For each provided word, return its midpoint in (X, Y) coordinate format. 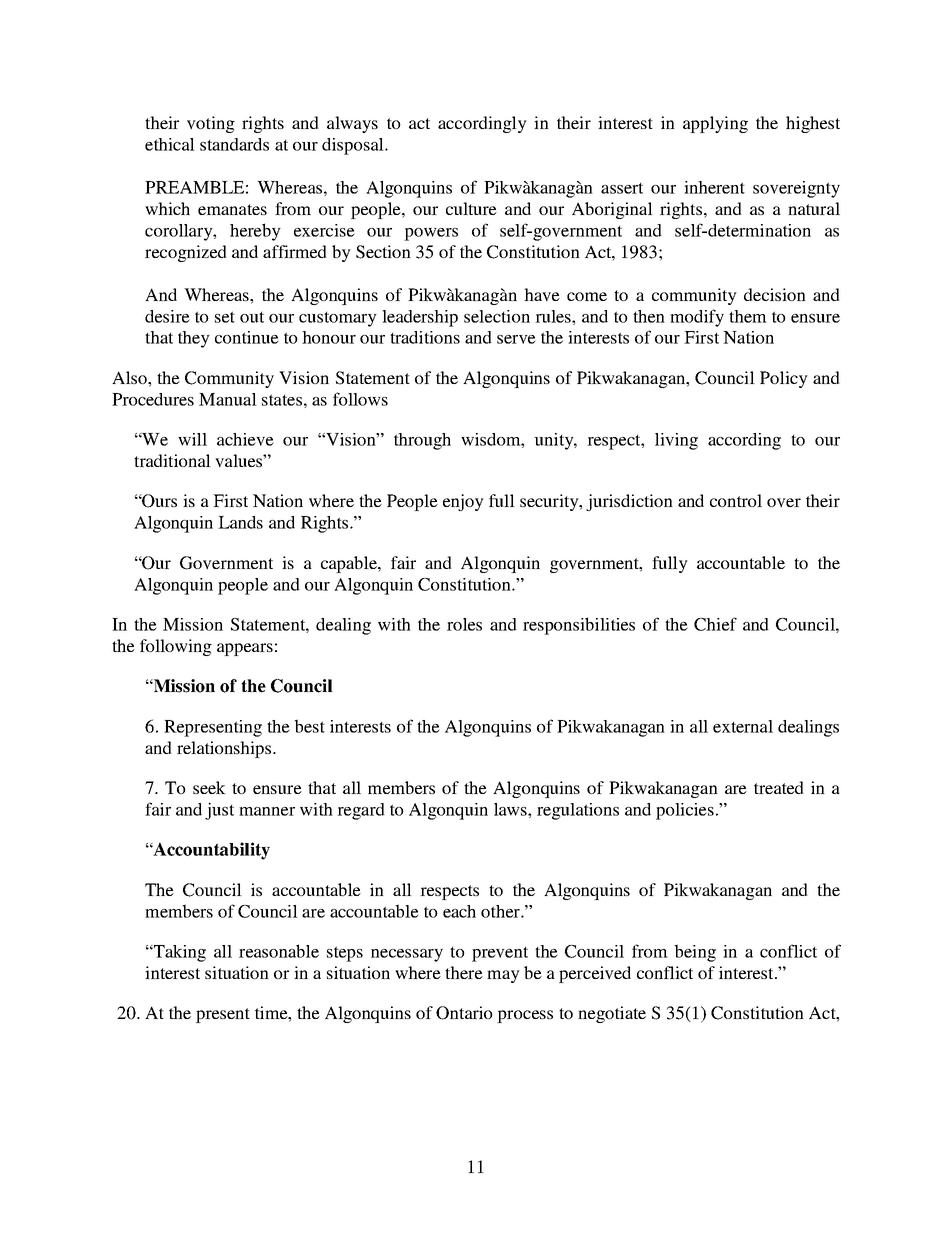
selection (497, 316)
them (748, 316)
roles (464, 624)
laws (511, 809)
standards (234, 144)
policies (685, 811)
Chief (715, 624)
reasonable (279, 951)
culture (471, 208)
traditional (172, 460)
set (225, 317)
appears (245, 649)
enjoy (463, 502)
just (219, 811)
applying (715, 124)
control (736, 500)
